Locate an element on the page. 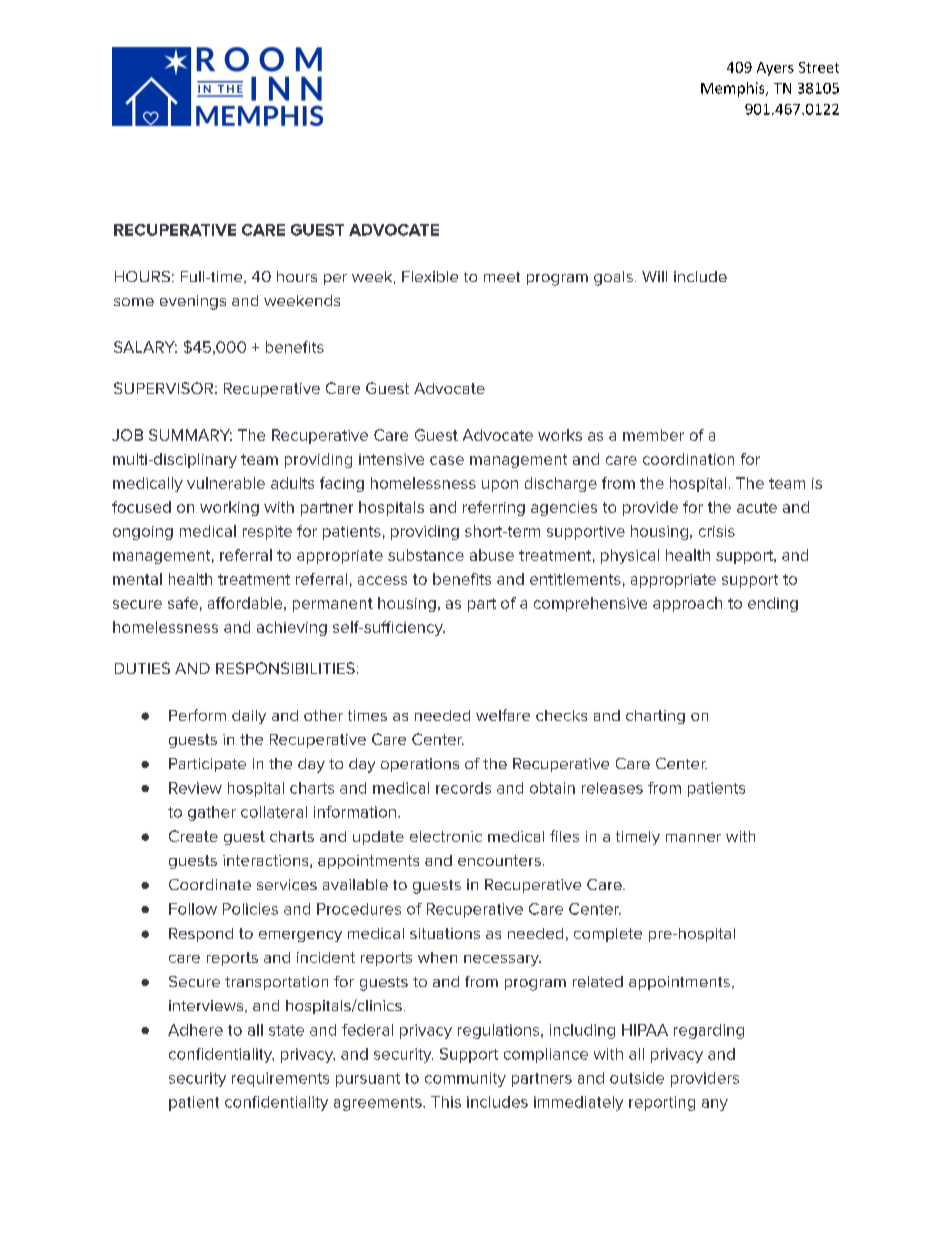  Adhere is located at coordinates (195, 1030).
